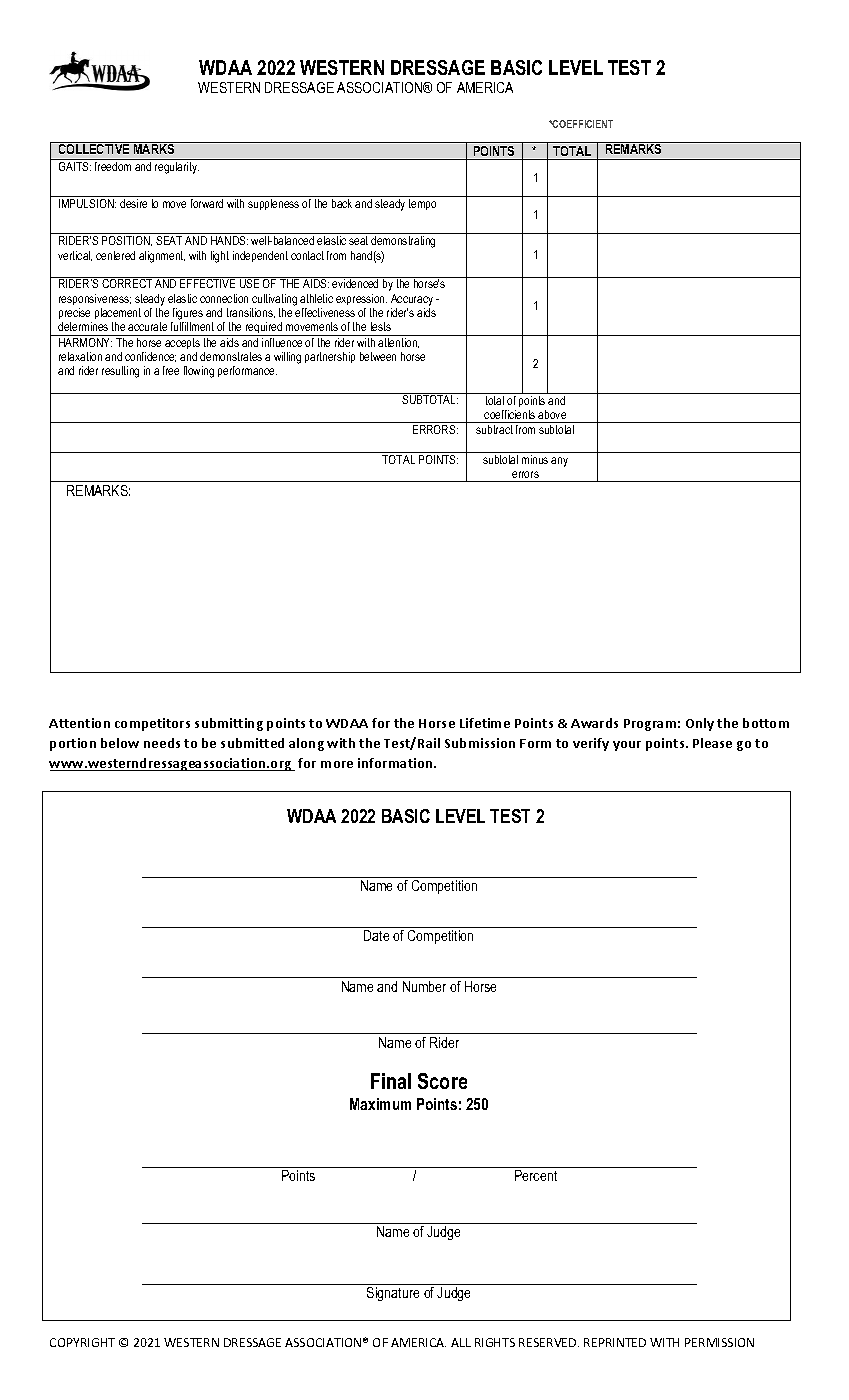  What do you see at coordinates (719, 1342) in the screenshot?
I see `PERMISSION` at bounding box center [719, 1342].
